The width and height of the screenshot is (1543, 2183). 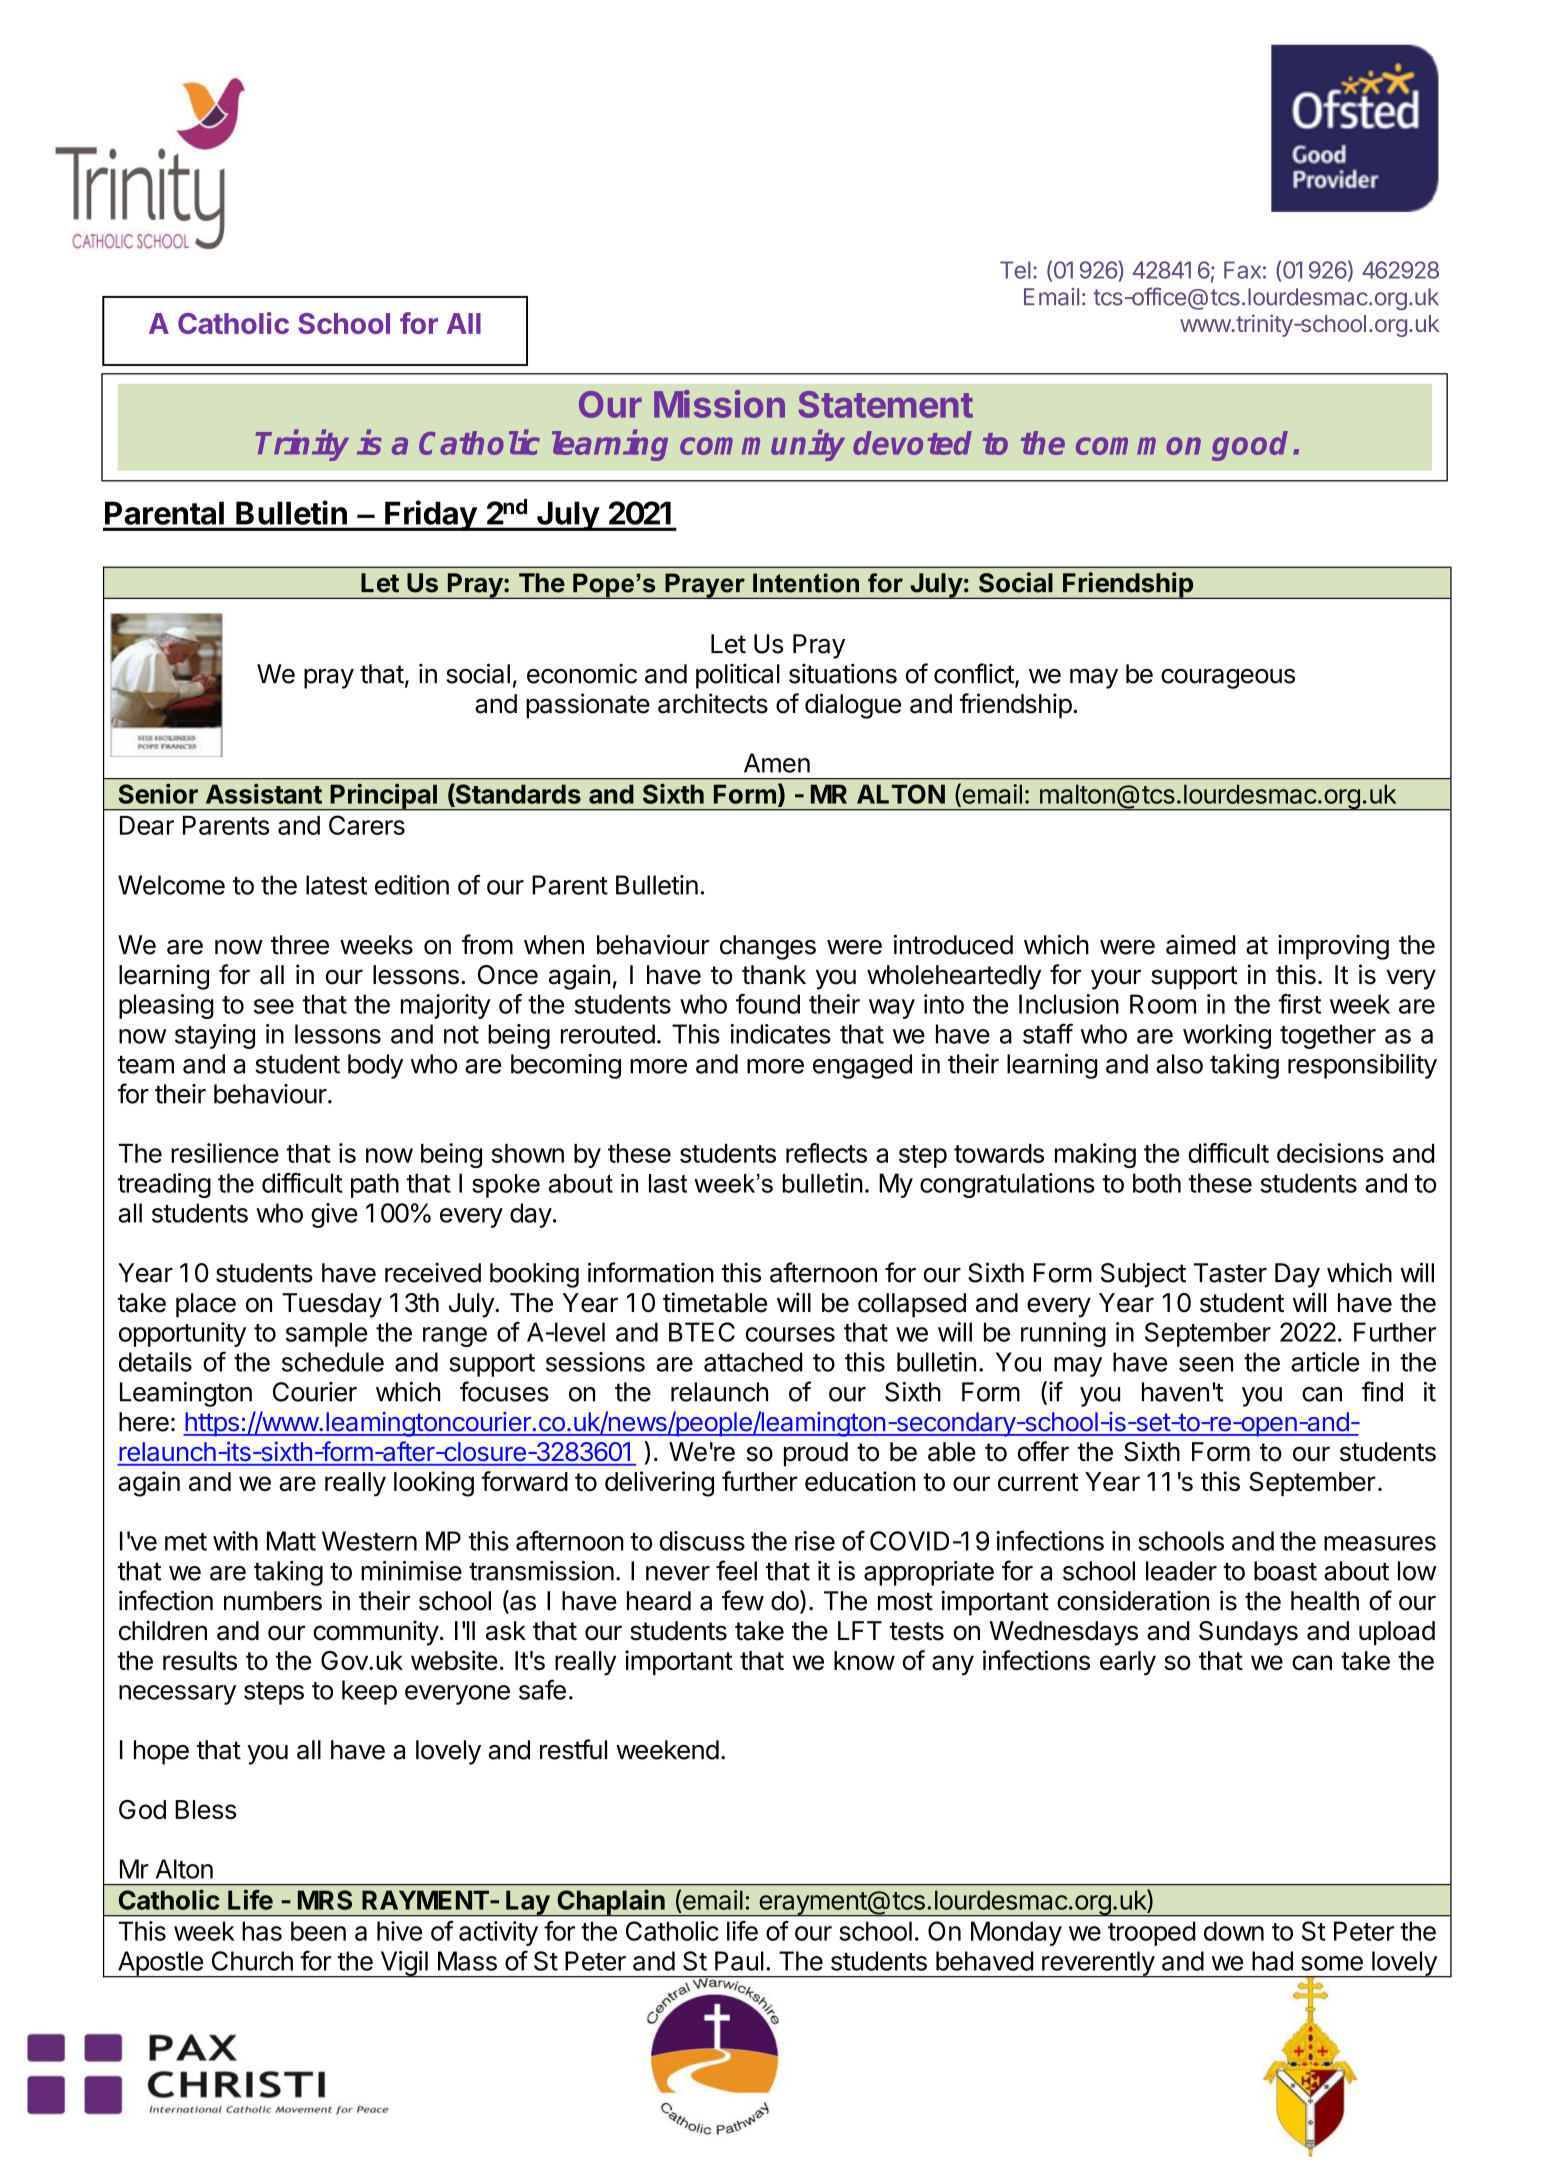 What do you see at coordinates (225, 1153) in the screenshot?
I see `resilience` at bounding box center [225, 1153].
